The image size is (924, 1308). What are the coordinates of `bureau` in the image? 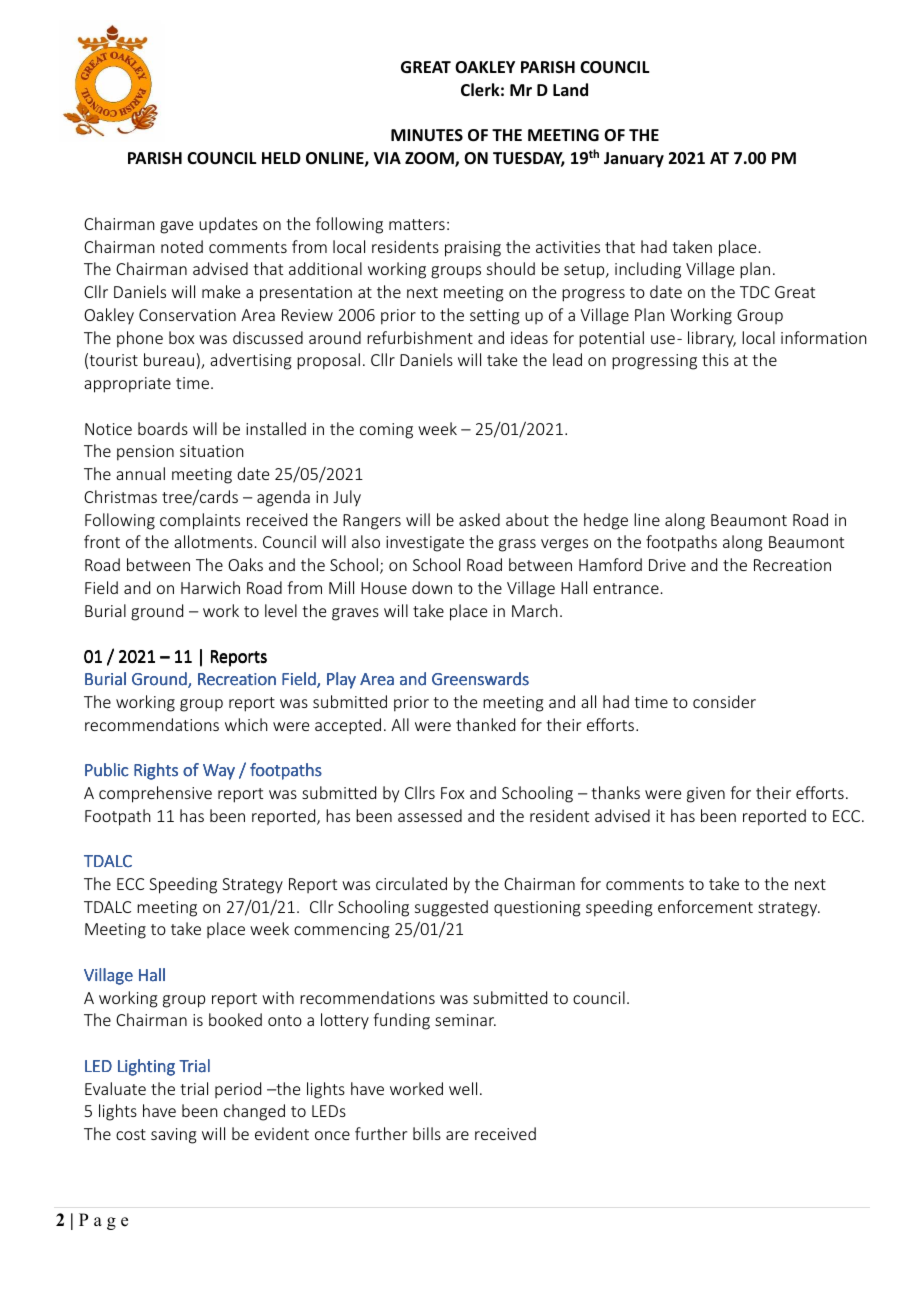 It's located at (169, 359).
